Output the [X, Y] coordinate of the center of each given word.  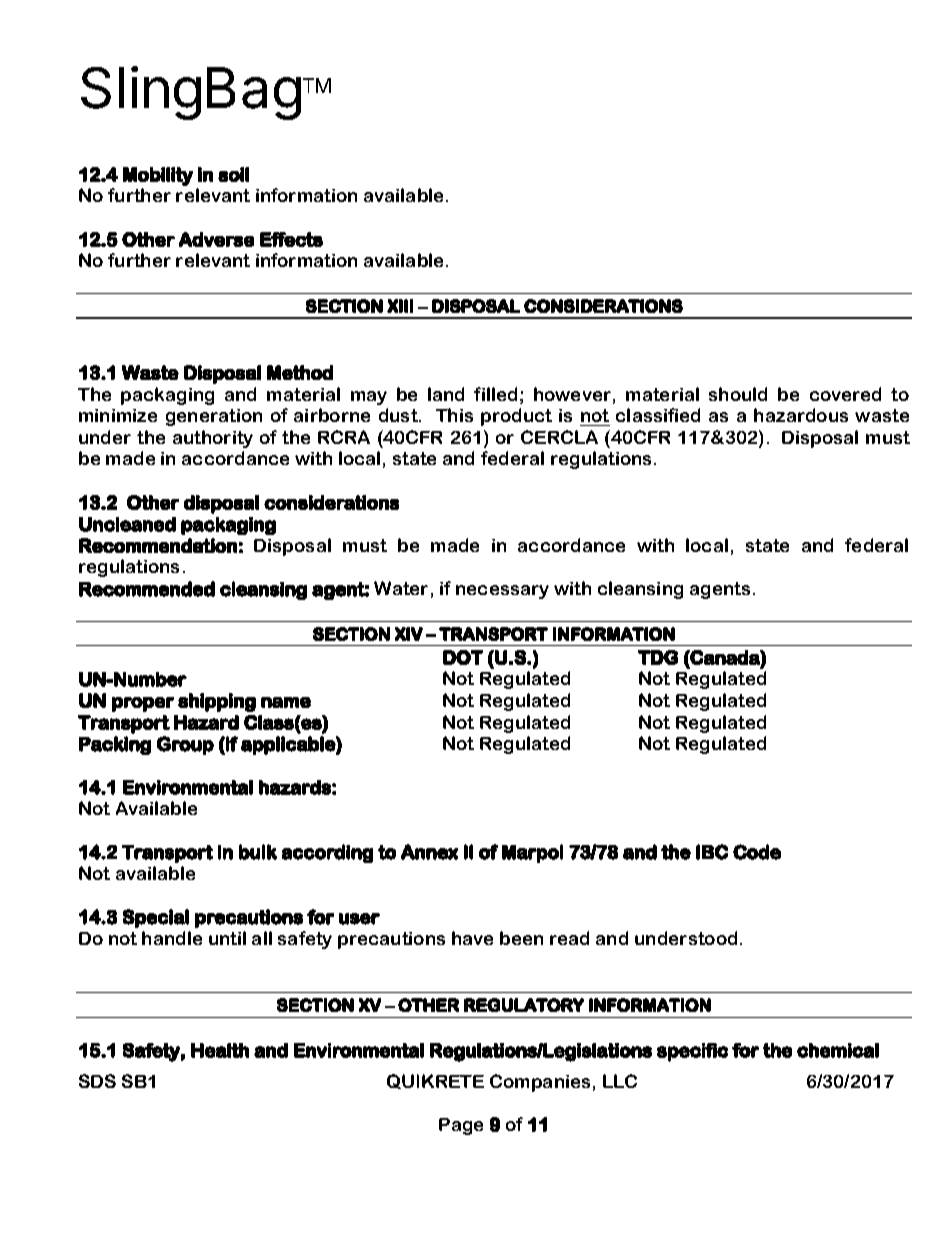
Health [220, 1050]
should [738, 394]
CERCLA [559, 437]
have [472, 938]
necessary [502, 592]
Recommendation [158, 545]
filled [495, 394]
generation [214, 417]
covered [845, 394]
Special [156, 918]
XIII [400, 306]
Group [185, 745]
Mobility [158, 176]
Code [757, 852]
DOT [463, 657]
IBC [712, 852]
